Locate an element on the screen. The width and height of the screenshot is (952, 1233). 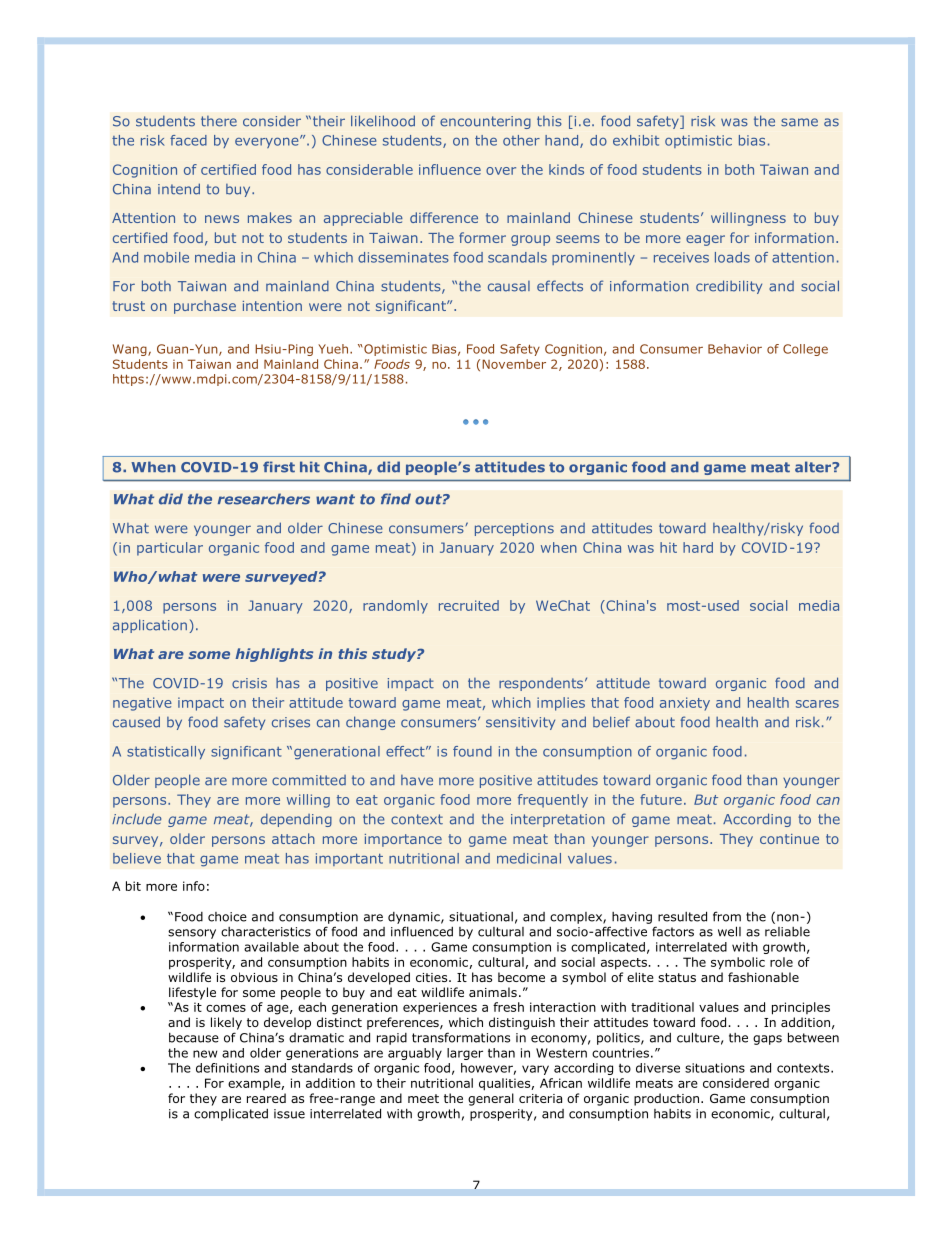
recruited is located at coordinates (469, 605).
